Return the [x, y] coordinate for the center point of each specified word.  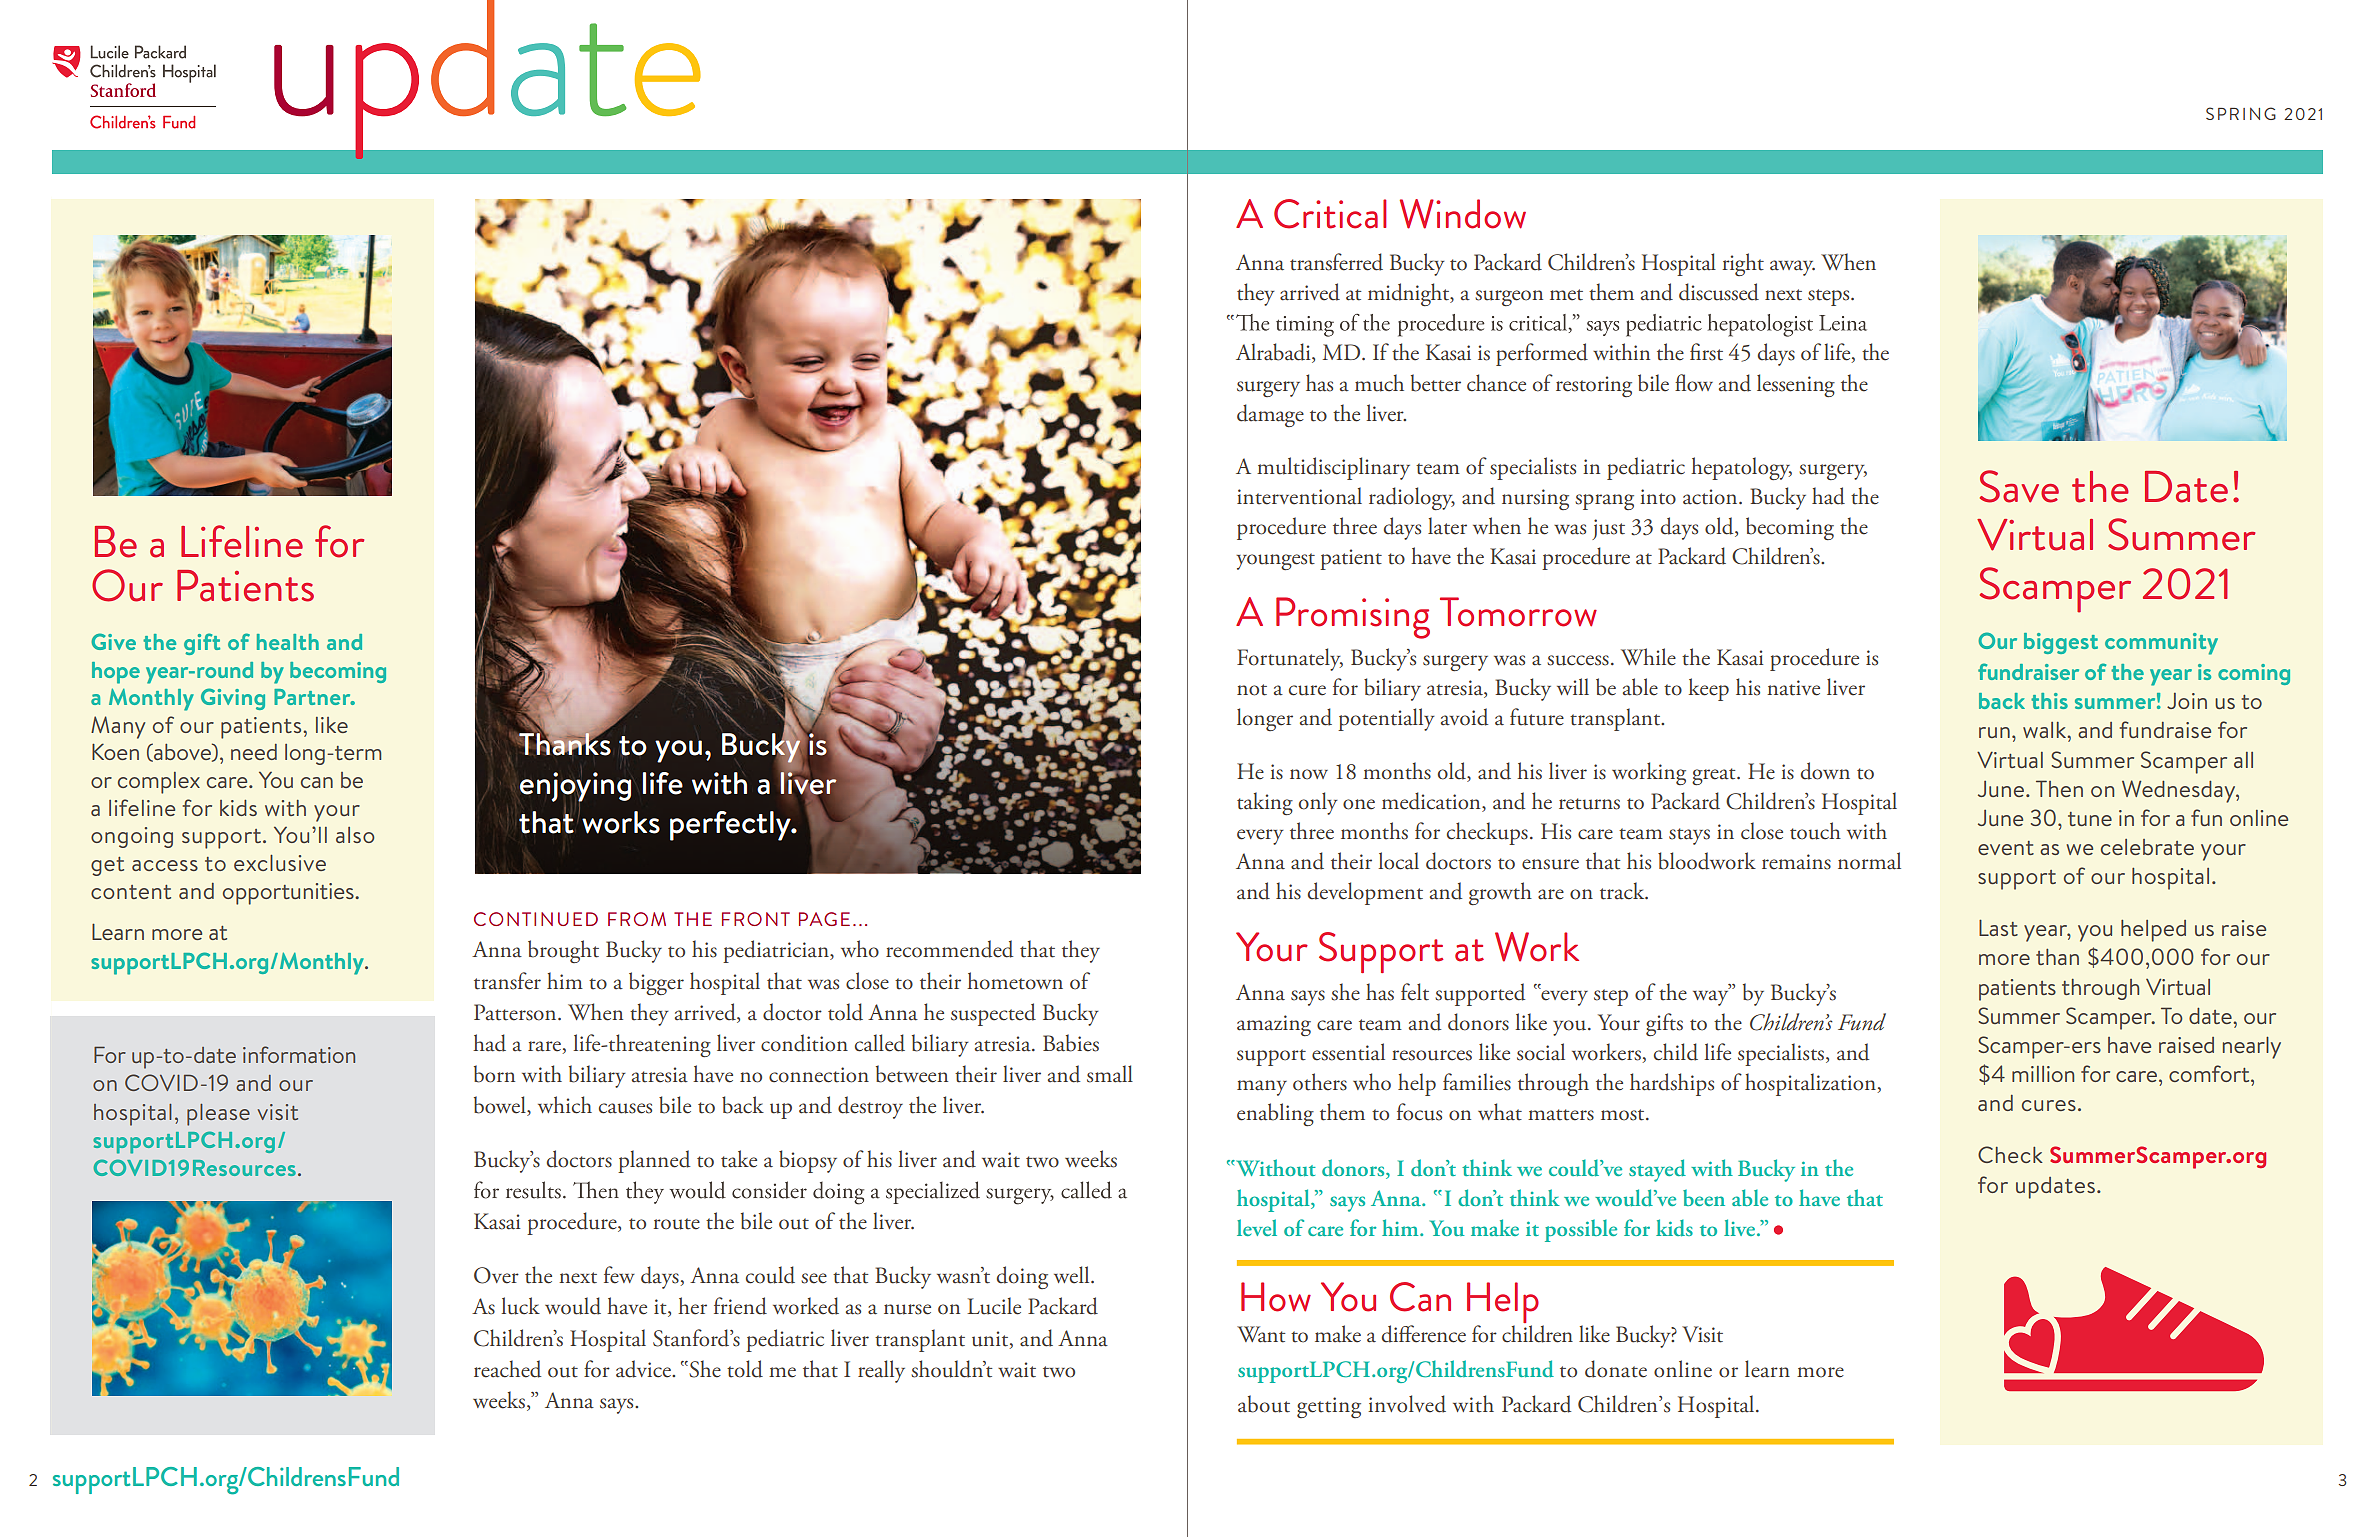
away [1792, 268]
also [355, 835]
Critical [1330, 214]
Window [1463, 214]
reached [507, 1369]
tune [2090, 819]
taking [1265, 803]
